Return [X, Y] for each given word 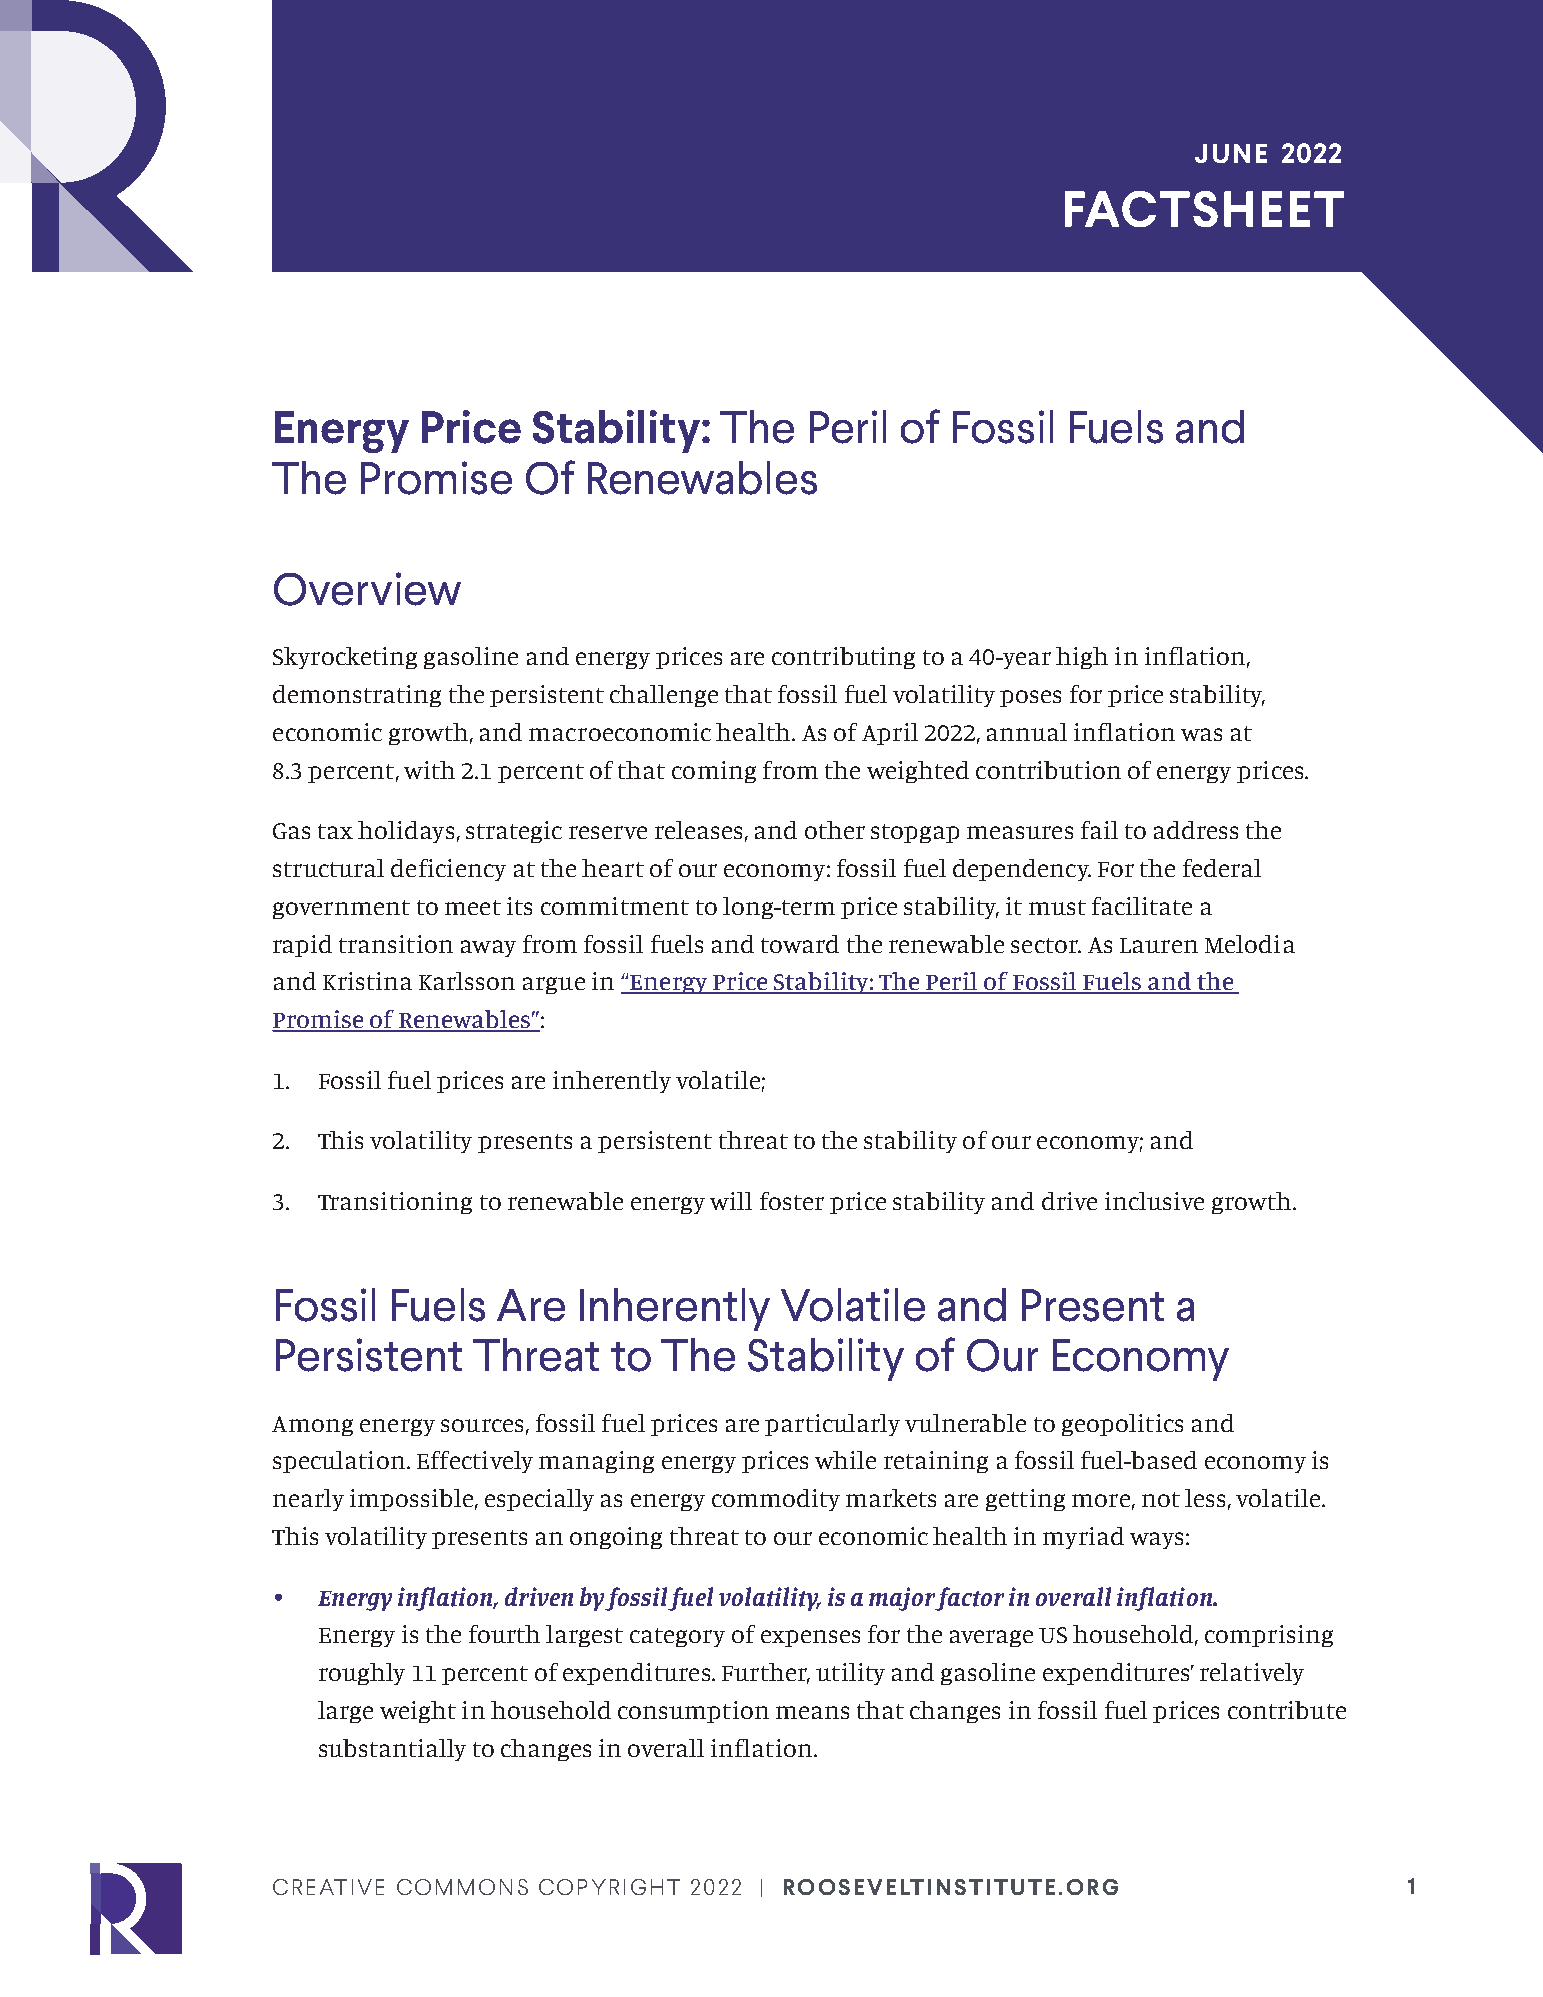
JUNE [1231, 153]
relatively [1252, 1674]
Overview [367, 589]
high [1082, 658]
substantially [392, 1750]
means [812, 1712]
